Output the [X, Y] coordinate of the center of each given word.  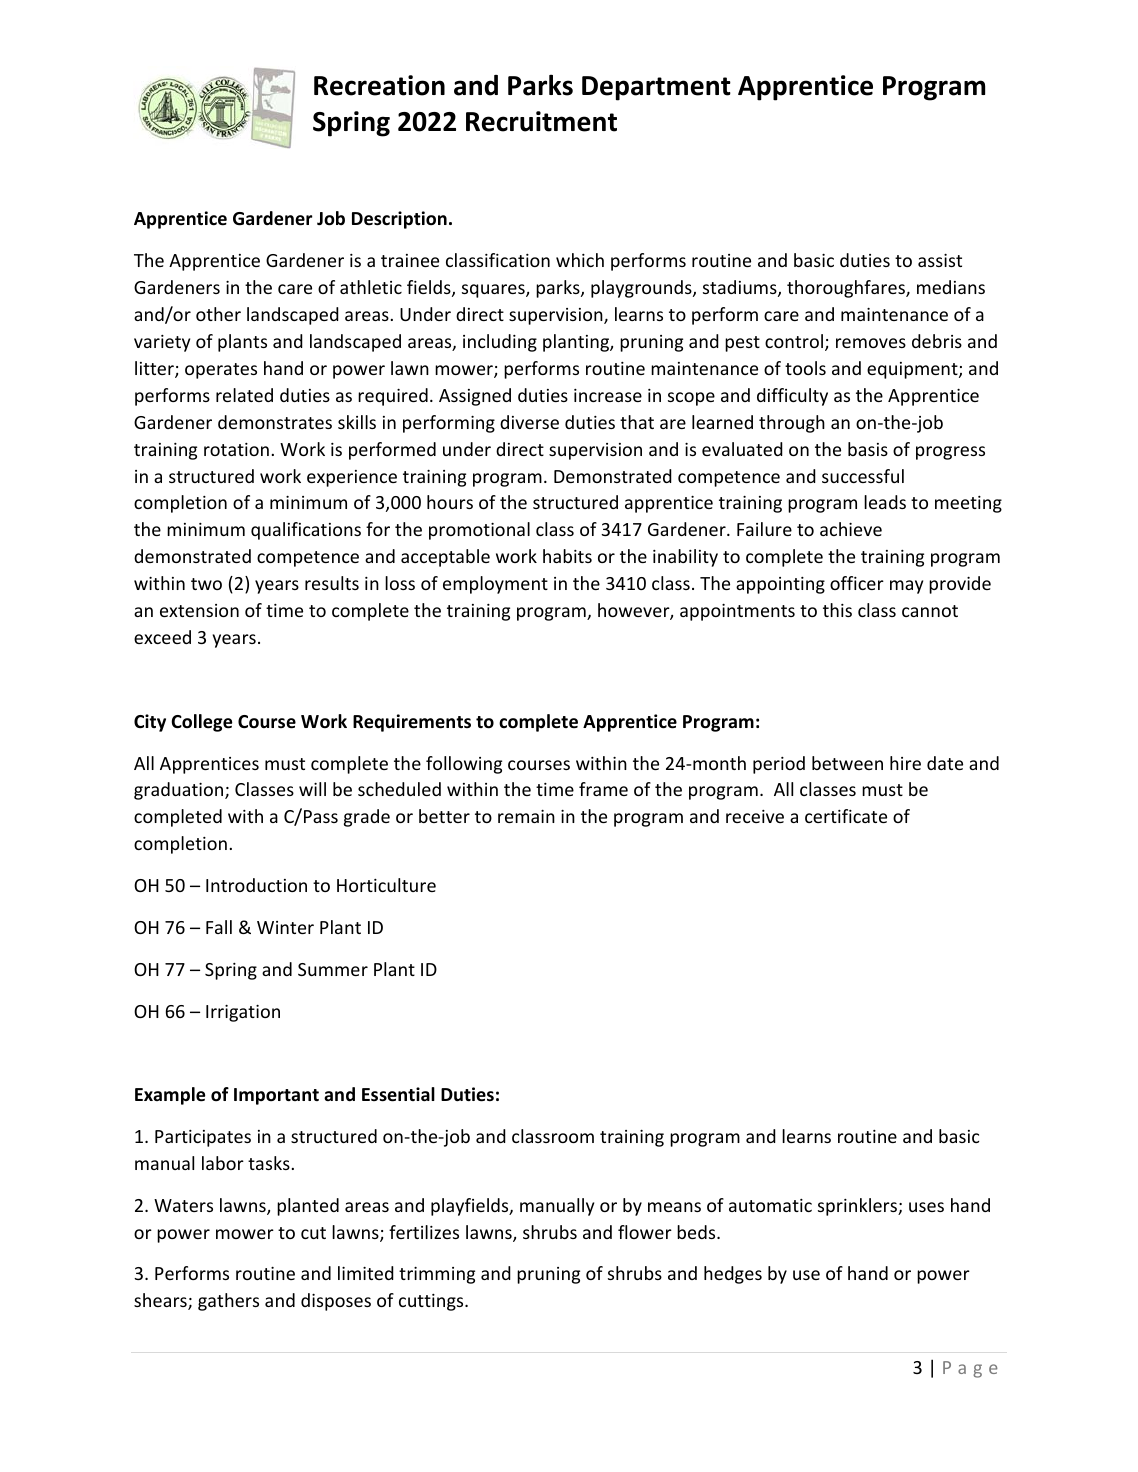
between [847, 763]
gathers [228, 1302]
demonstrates [275, 422]
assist [940, 260]
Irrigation [243, 1013]
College [201, 723]
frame [603, 789]
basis [868, 449]
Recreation [379, 85]
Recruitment [541, 121]
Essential [398, 1094]
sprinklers [858, 1207]
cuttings [432, 1302]
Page [970, 1369]
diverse [529, 422]
